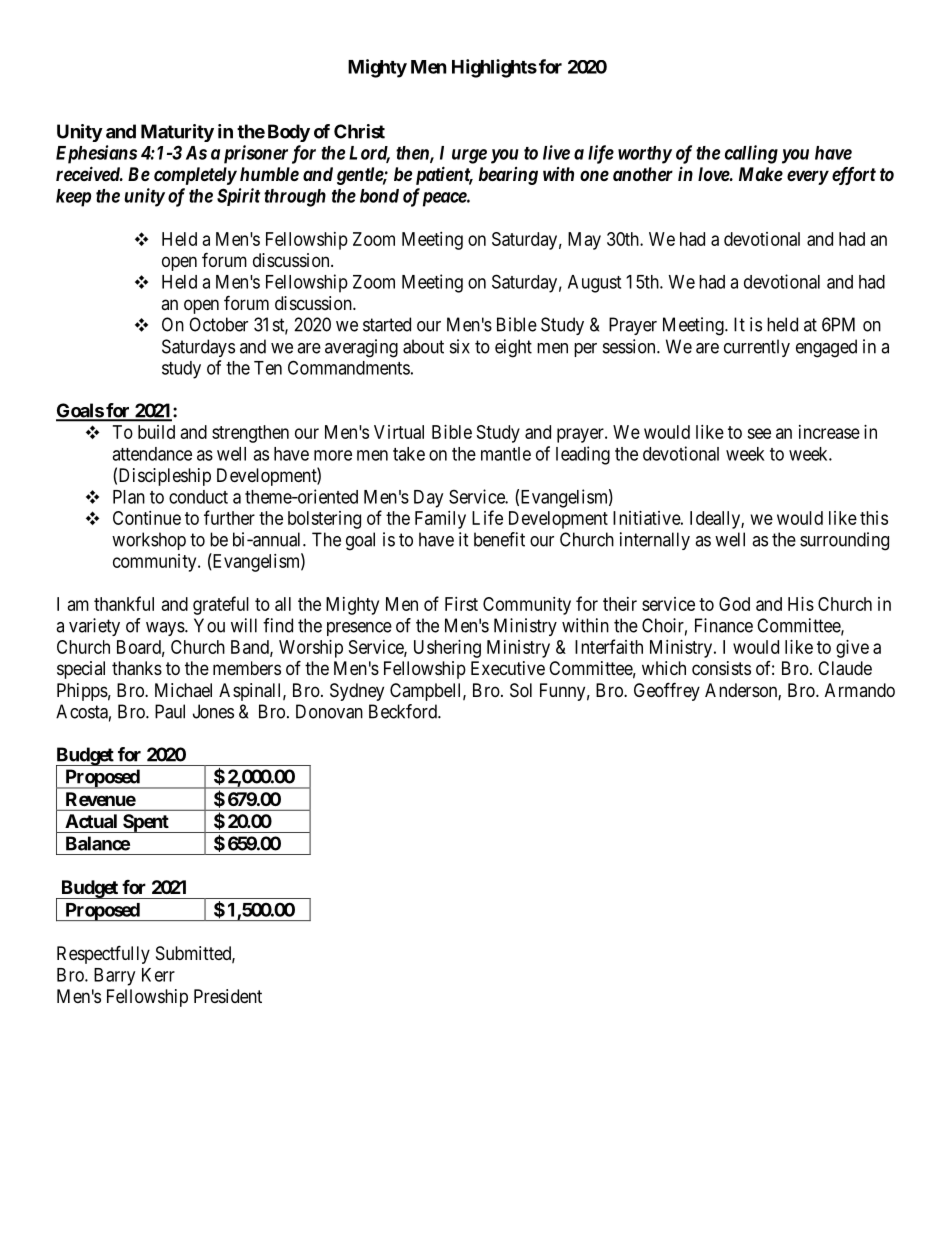 The height and width of the screenshot is (1233, 952). What do you see at coordinates (751, 154) in the screenshot?
I see `calling` at bounding box center [751, 154].
